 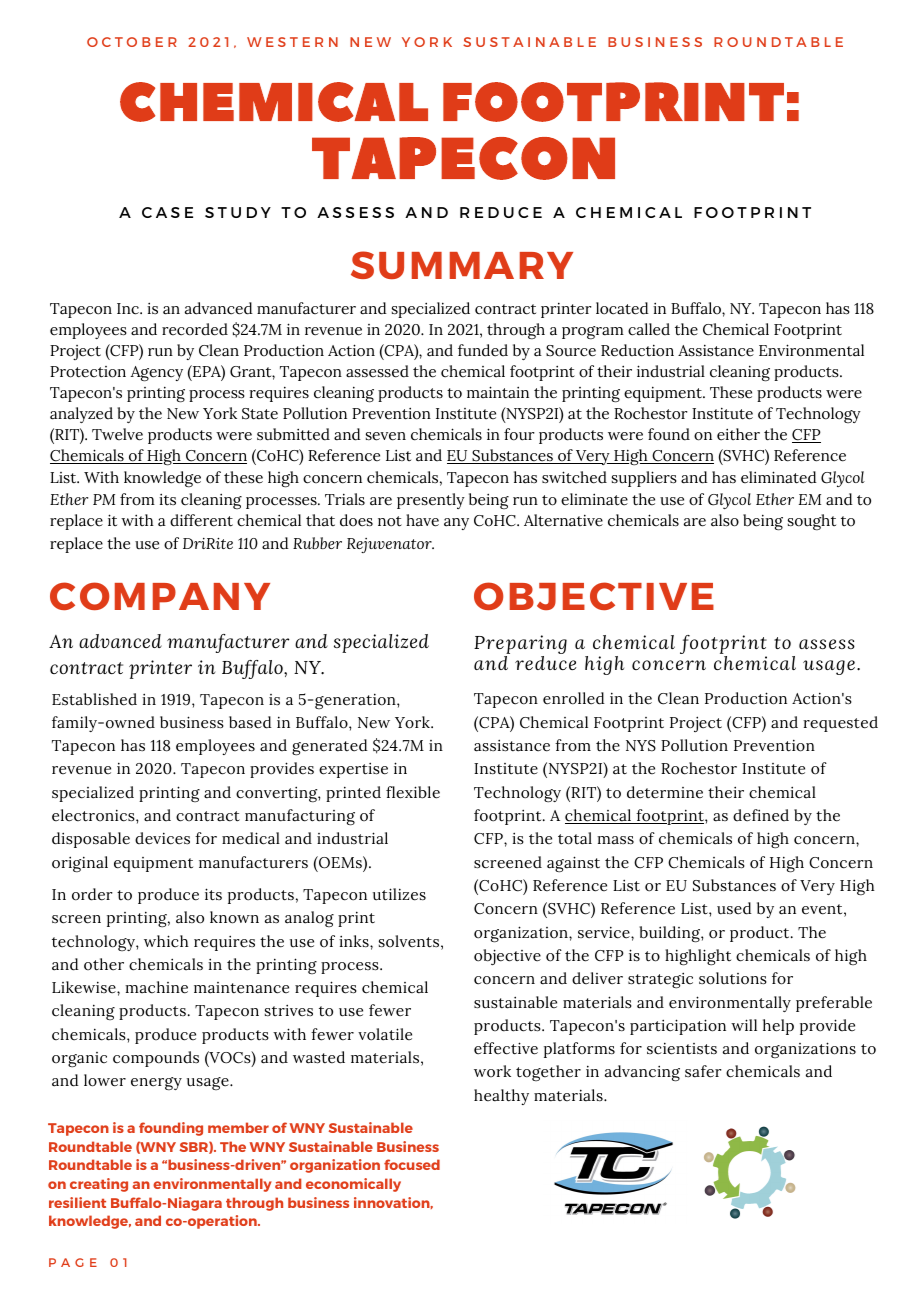 I want to click on Inc, so click(x=129, y=309).
